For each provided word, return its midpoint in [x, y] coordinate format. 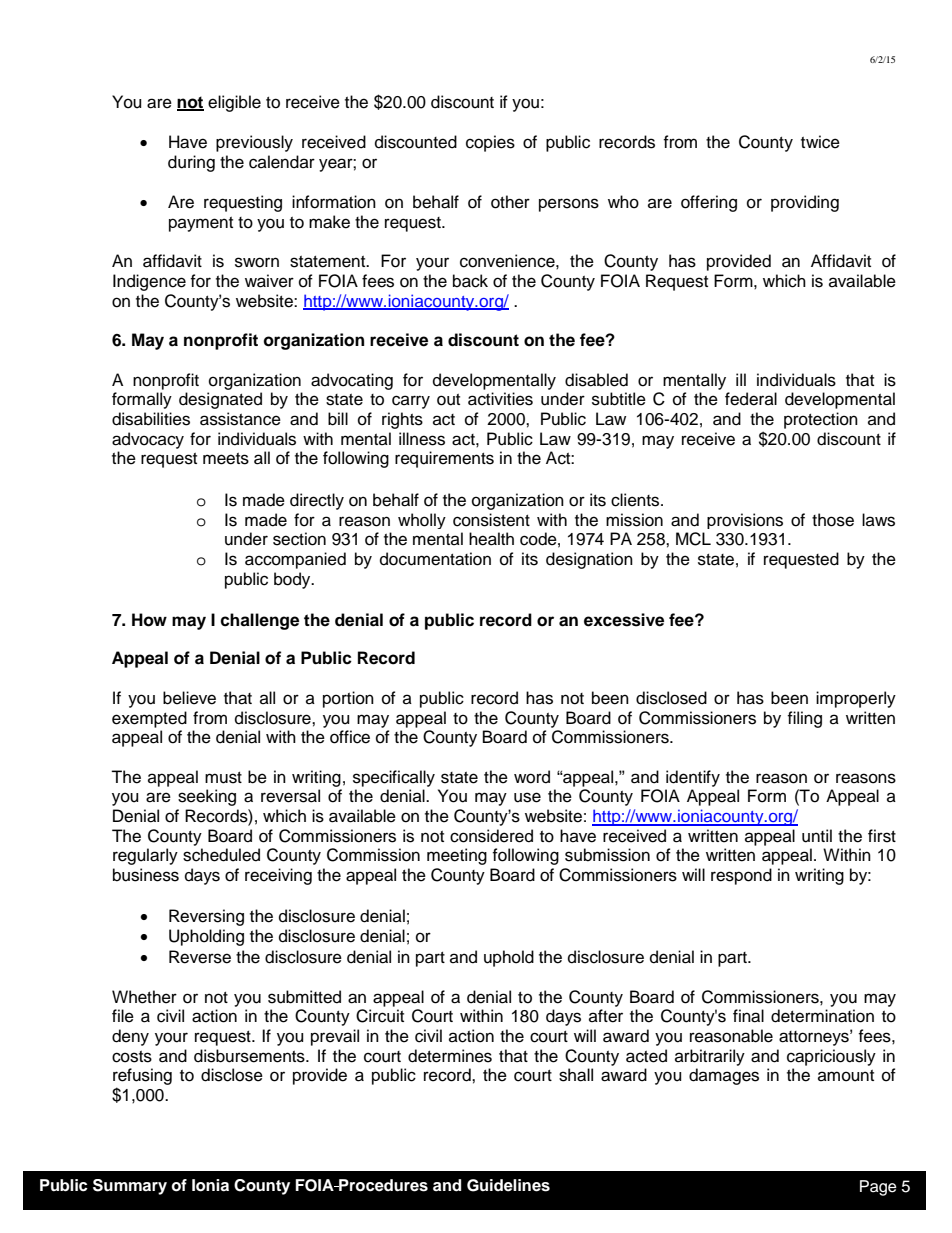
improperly [856, 699]
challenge [259, 621]
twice [820, 142]
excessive [624, 620]
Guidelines [508, 1185]
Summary [130, 1187]
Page [878, 1188]
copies [490, 143]
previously [254, 143]
